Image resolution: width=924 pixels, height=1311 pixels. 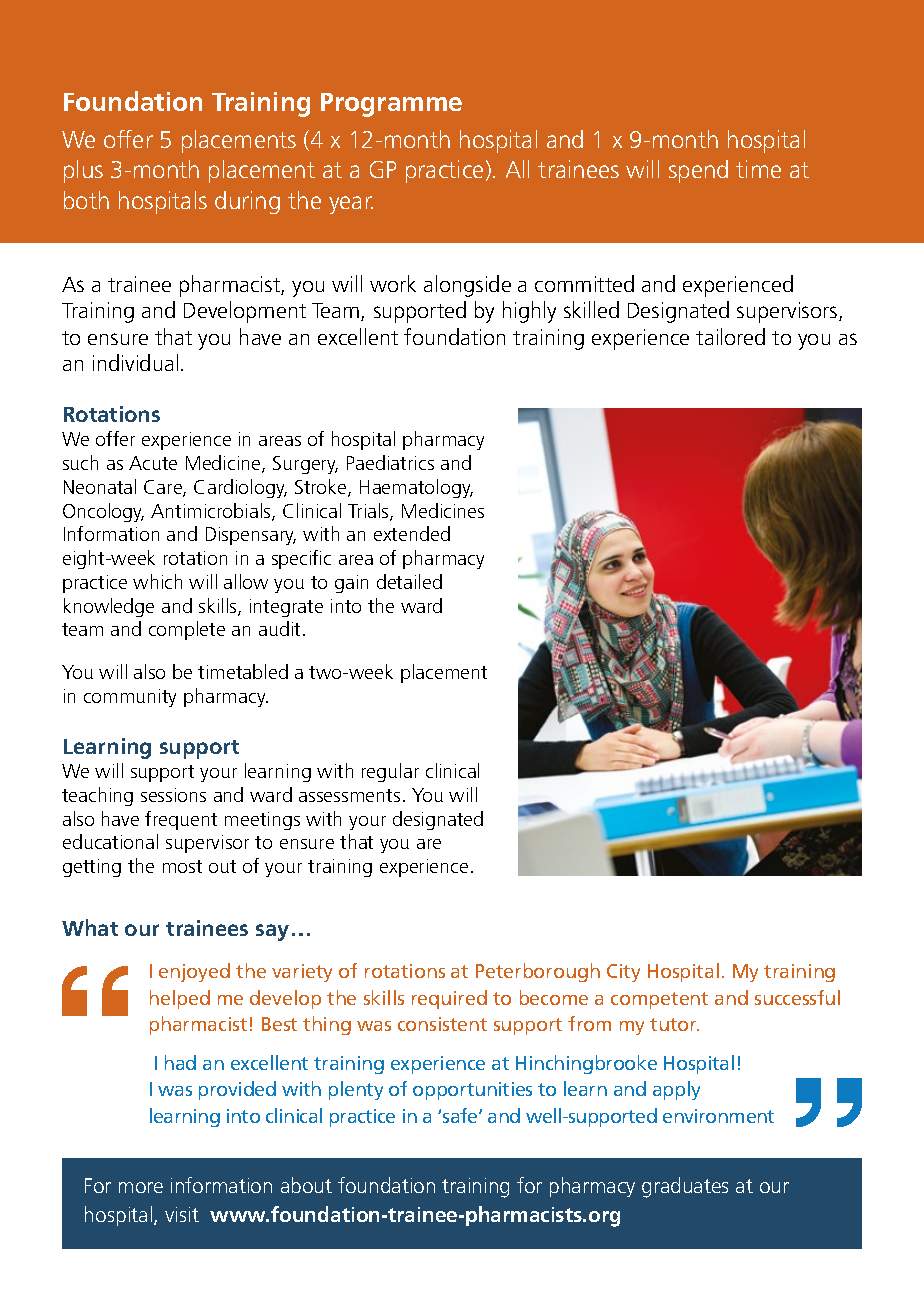 I want to click on Programme, so click(x=391, y=105).
